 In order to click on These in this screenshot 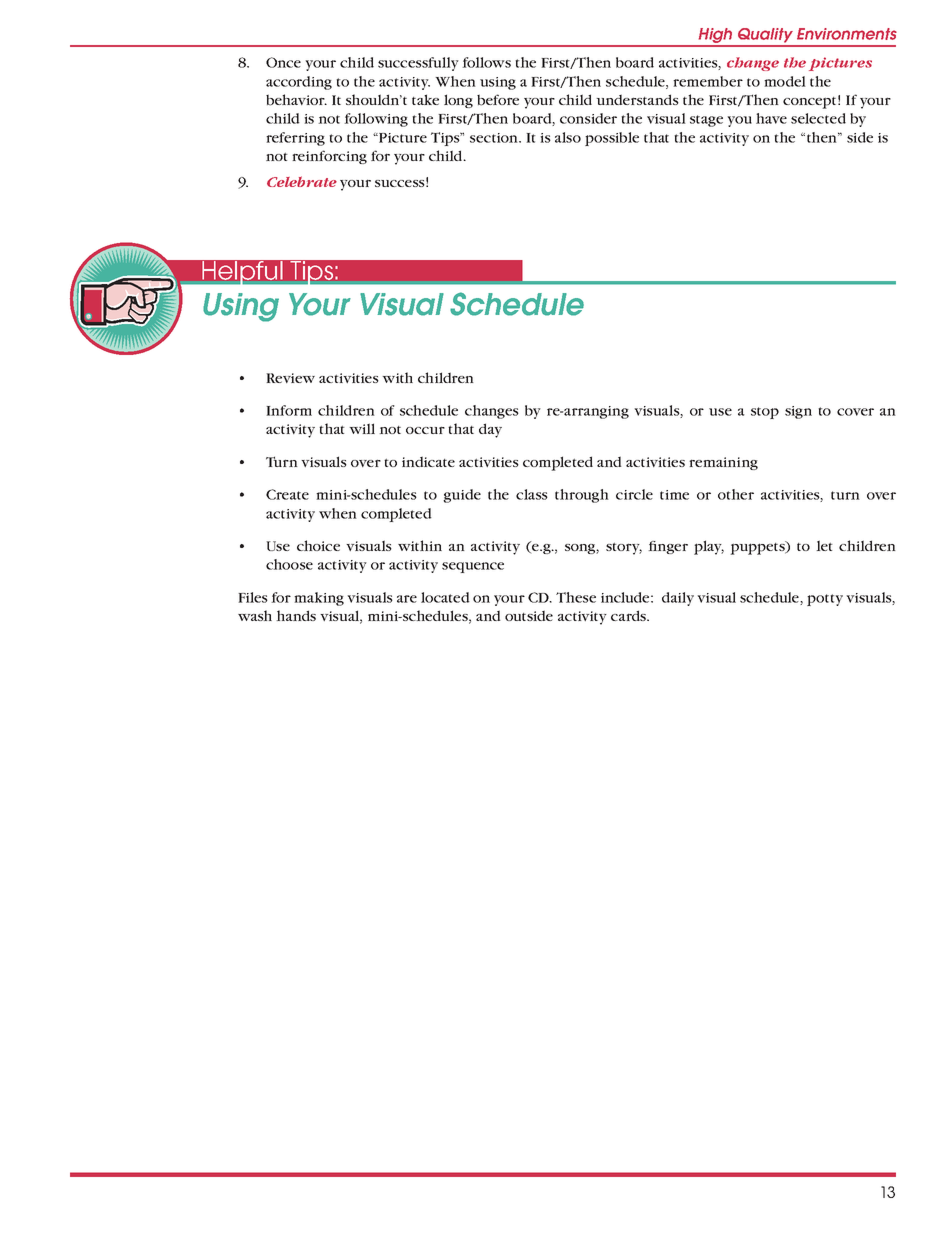, I will do `click(576, 597)`.
